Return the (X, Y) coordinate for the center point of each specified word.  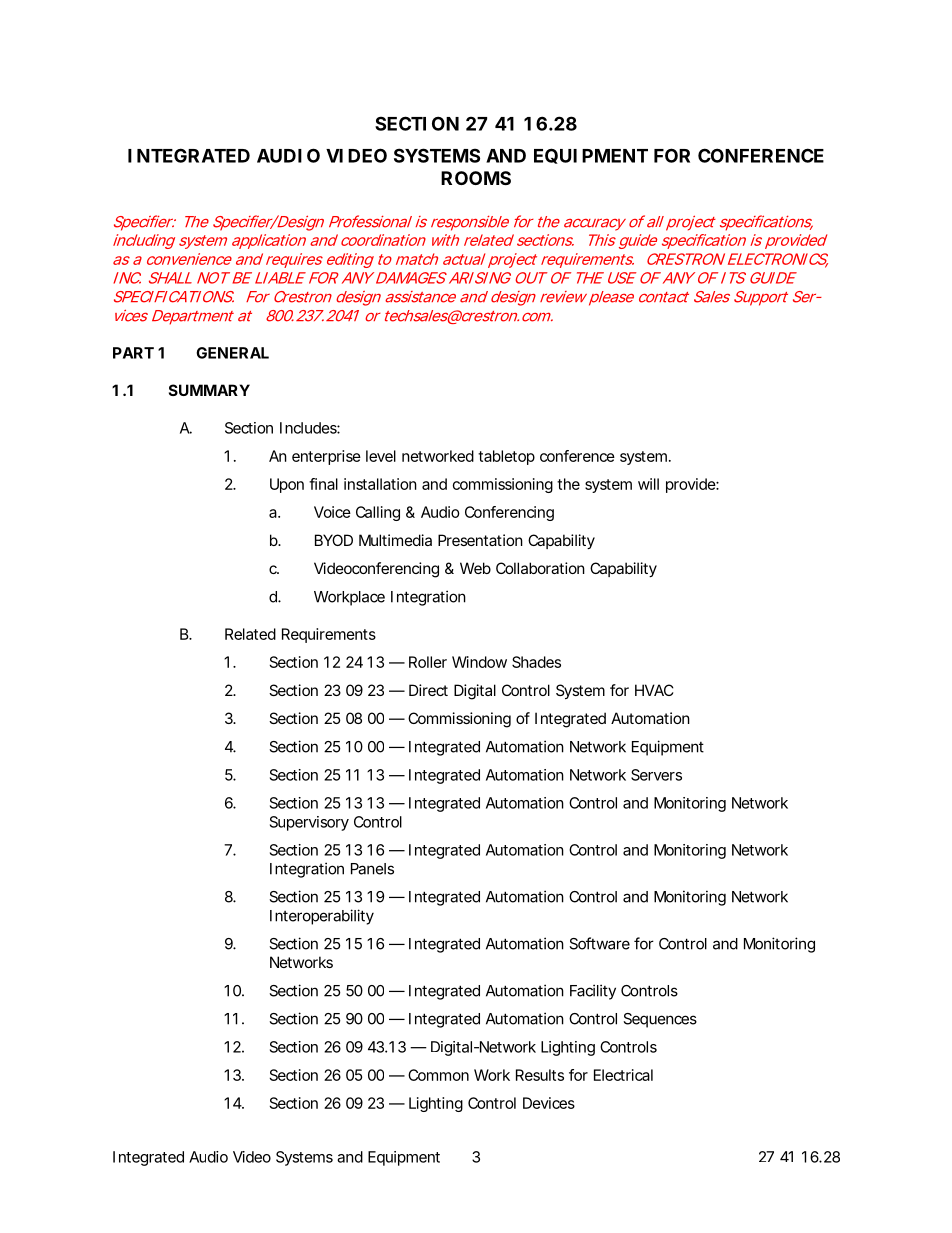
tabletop (506, 457)
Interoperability (322, 917)
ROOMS (476, 178)
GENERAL (232, 353)
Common (438, 1075)
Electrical (623, 1075)
